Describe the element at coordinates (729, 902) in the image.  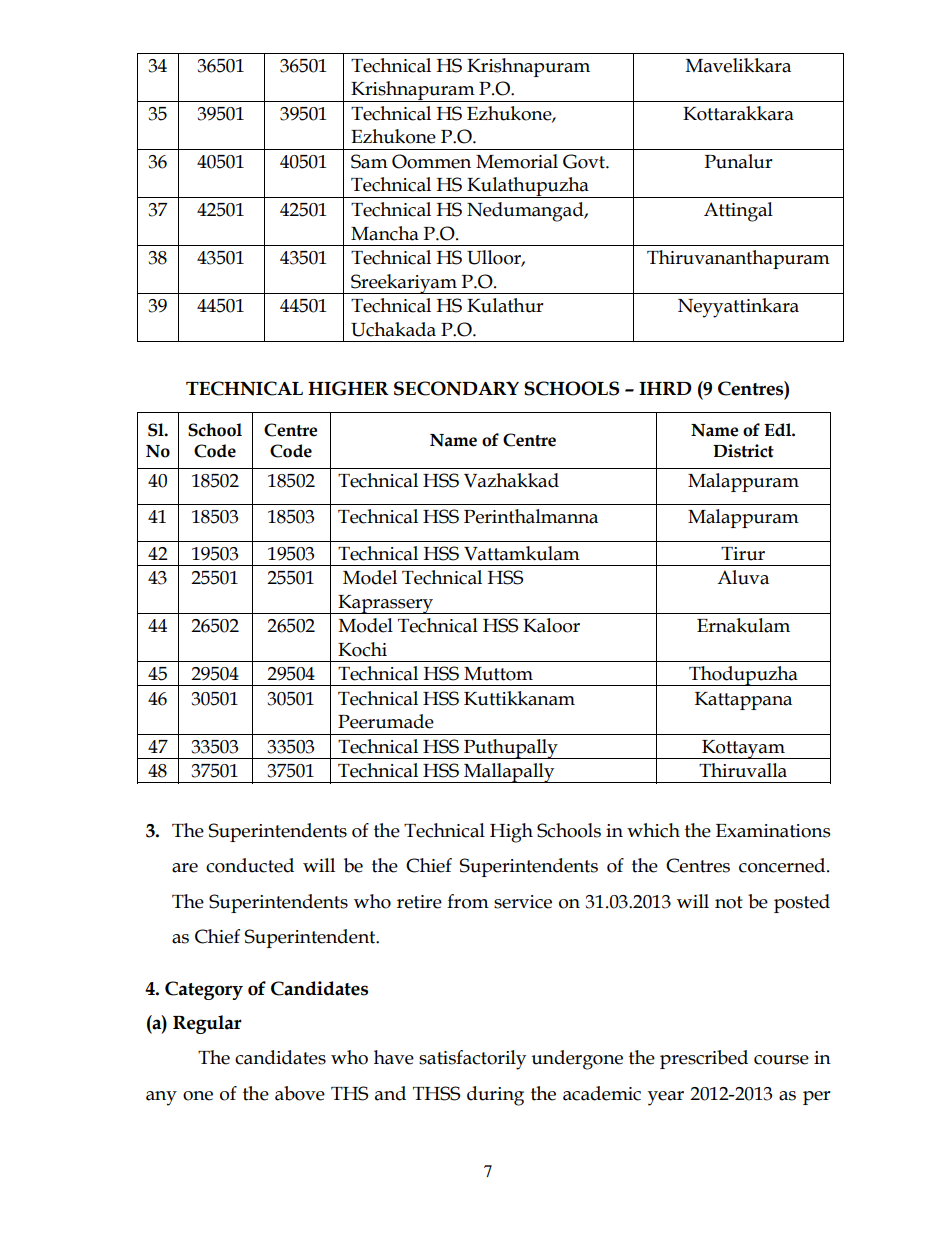
I see `not` at that location.
